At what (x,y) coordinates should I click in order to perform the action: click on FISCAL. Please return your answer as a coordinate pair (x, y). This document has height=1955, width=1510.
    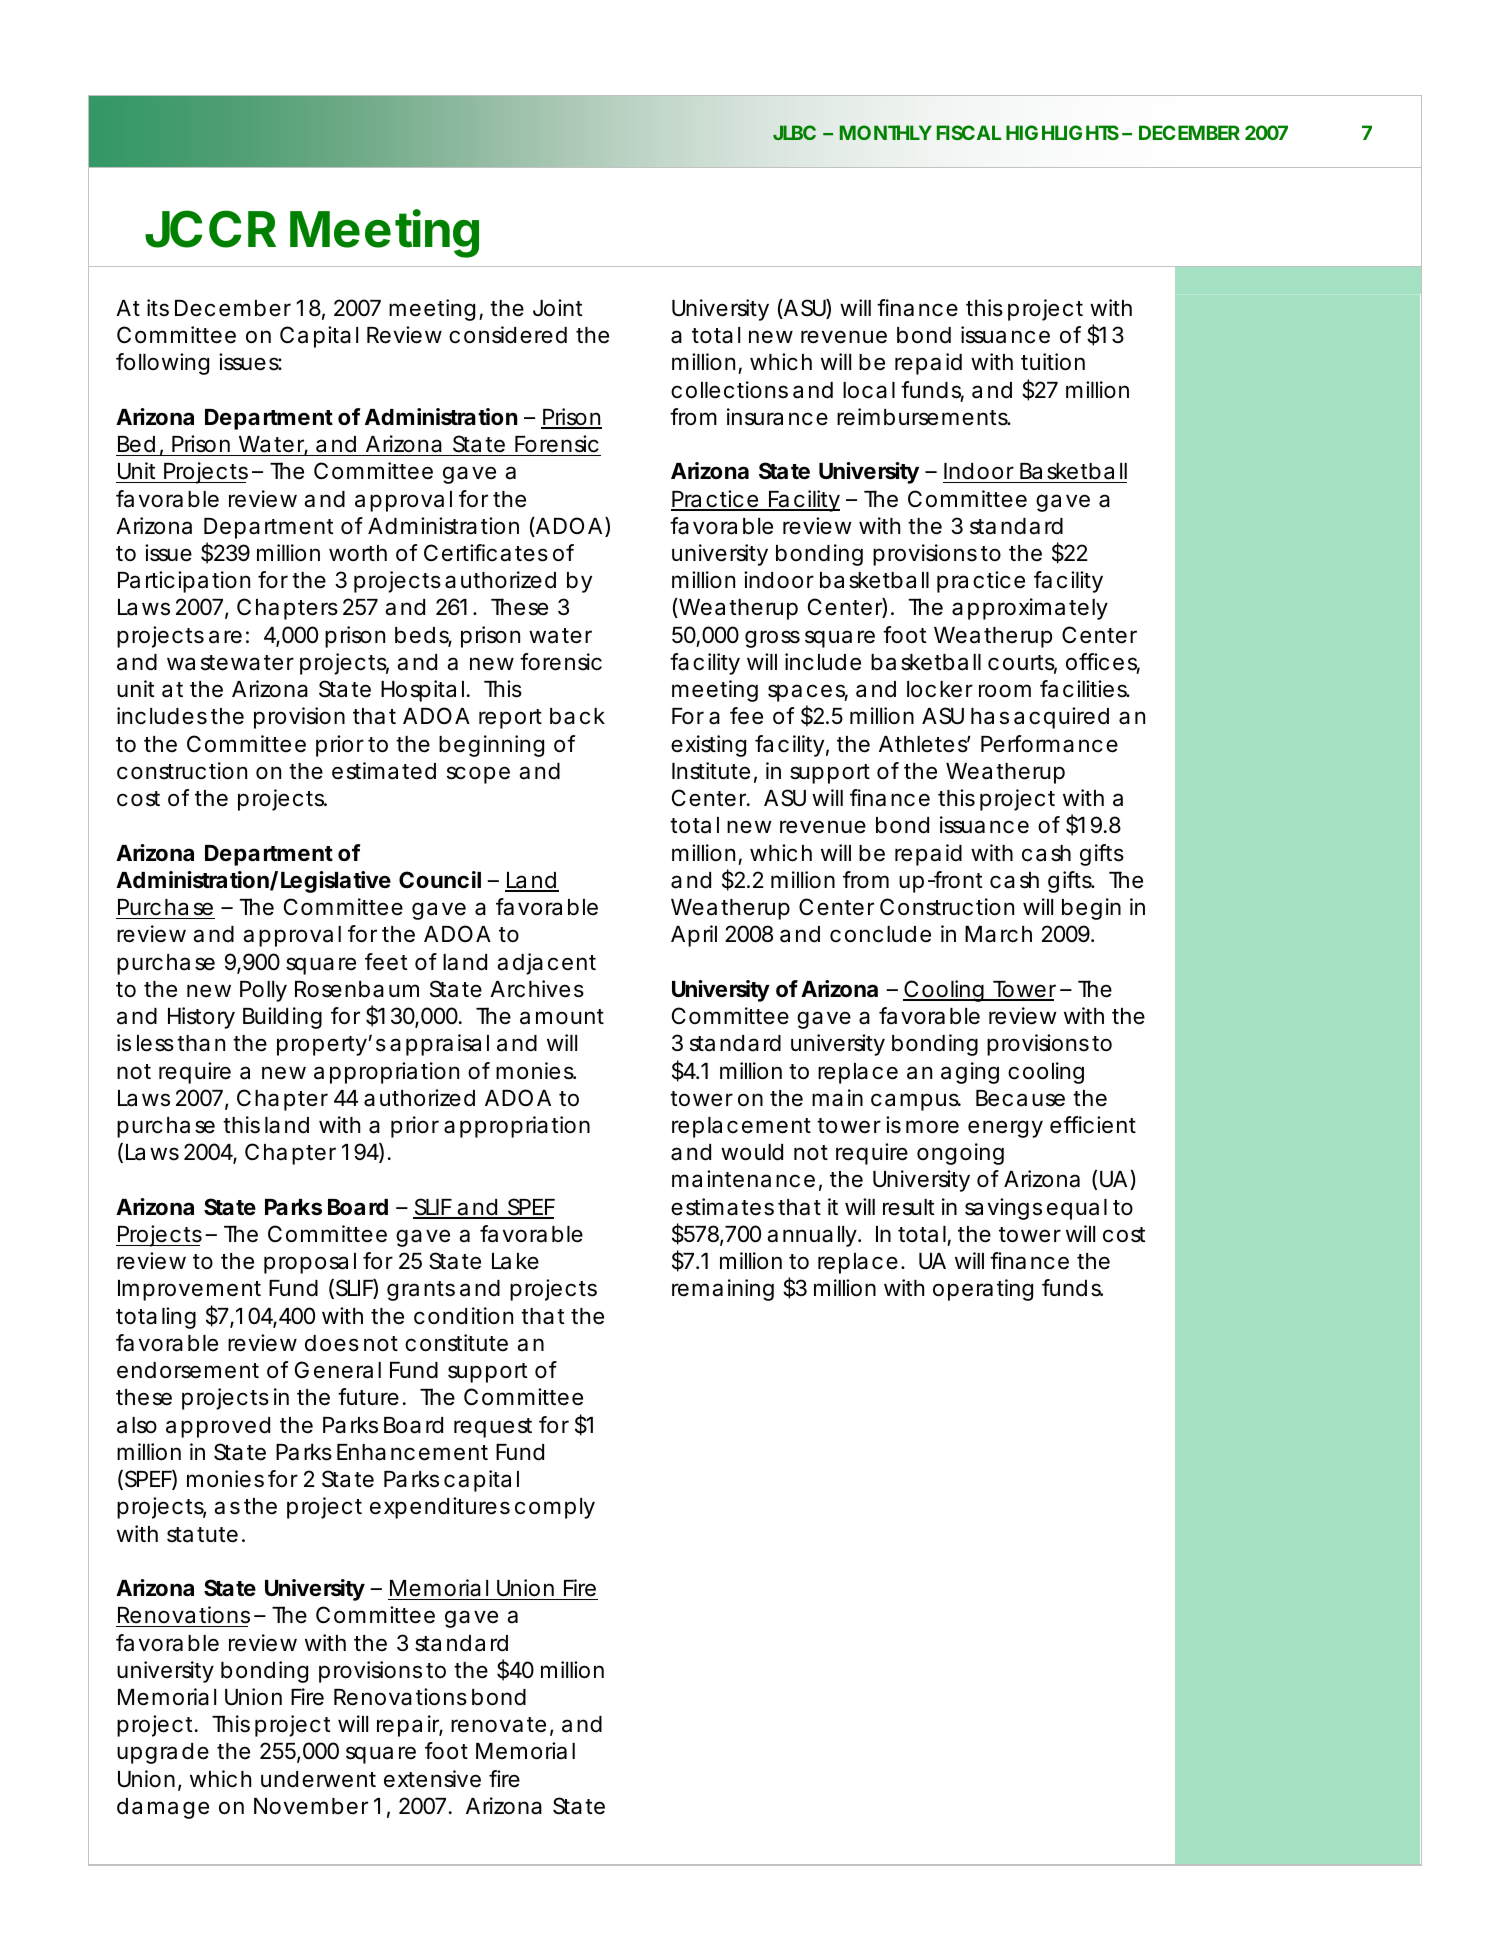
    Looking at the image, I should click on (969, 132).
